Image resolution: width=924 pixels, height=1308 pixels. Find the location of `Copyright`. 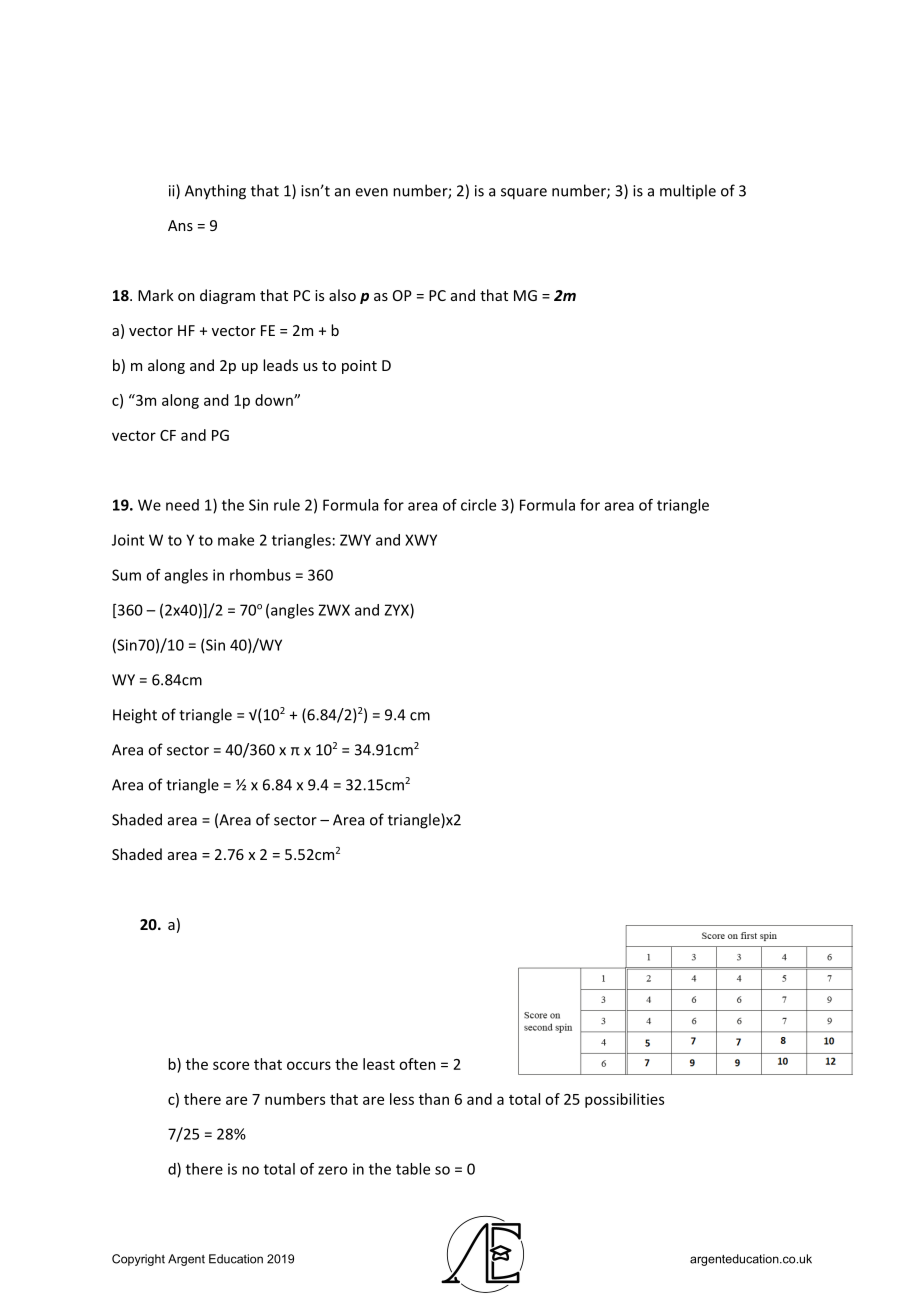

Copyright is located at coordinates (138, 1260).
